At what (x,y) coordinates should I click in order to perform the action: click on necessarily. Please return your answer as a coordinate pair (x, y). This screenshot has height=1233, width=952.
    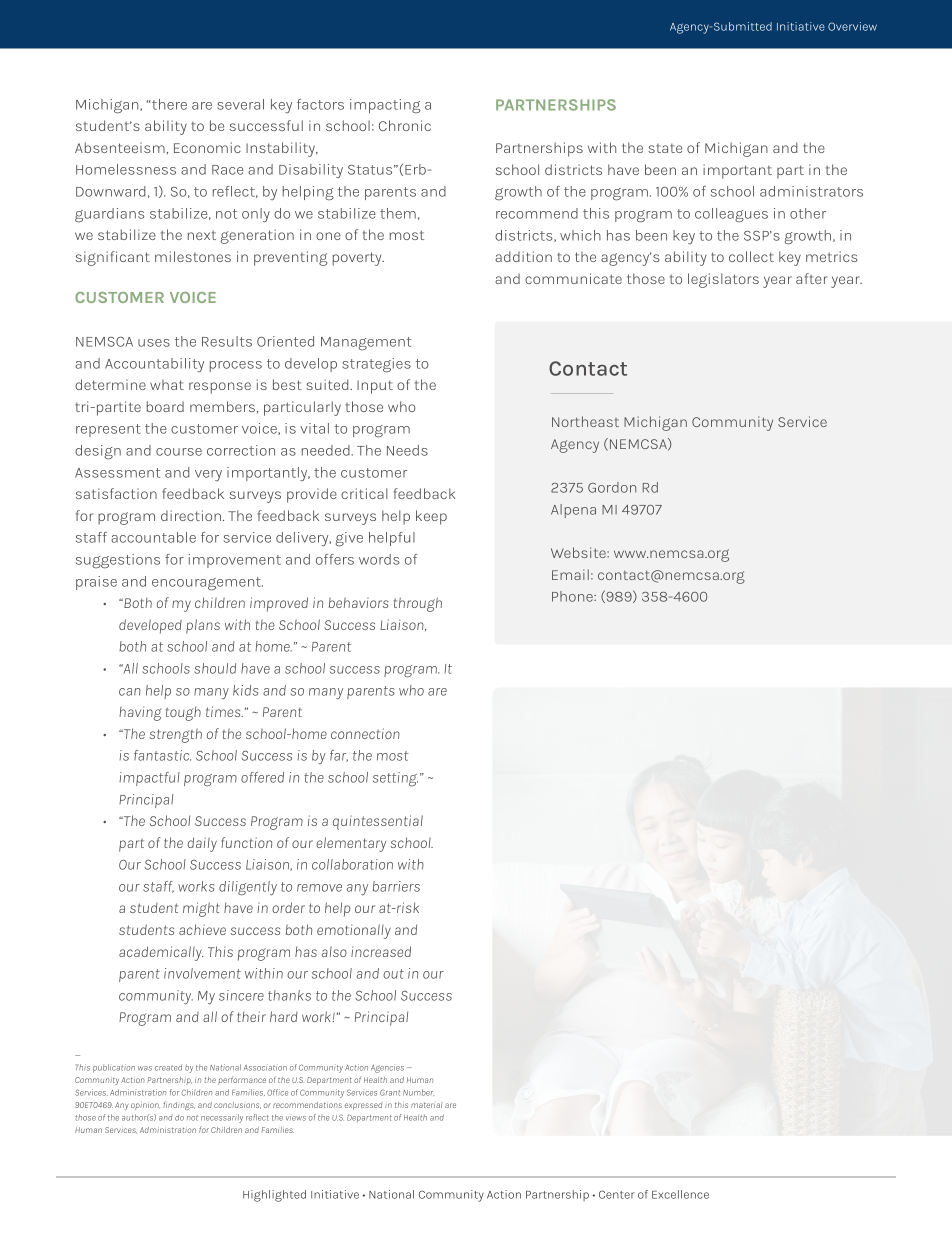
    Looking at the image, I should click on (222, 1118).
